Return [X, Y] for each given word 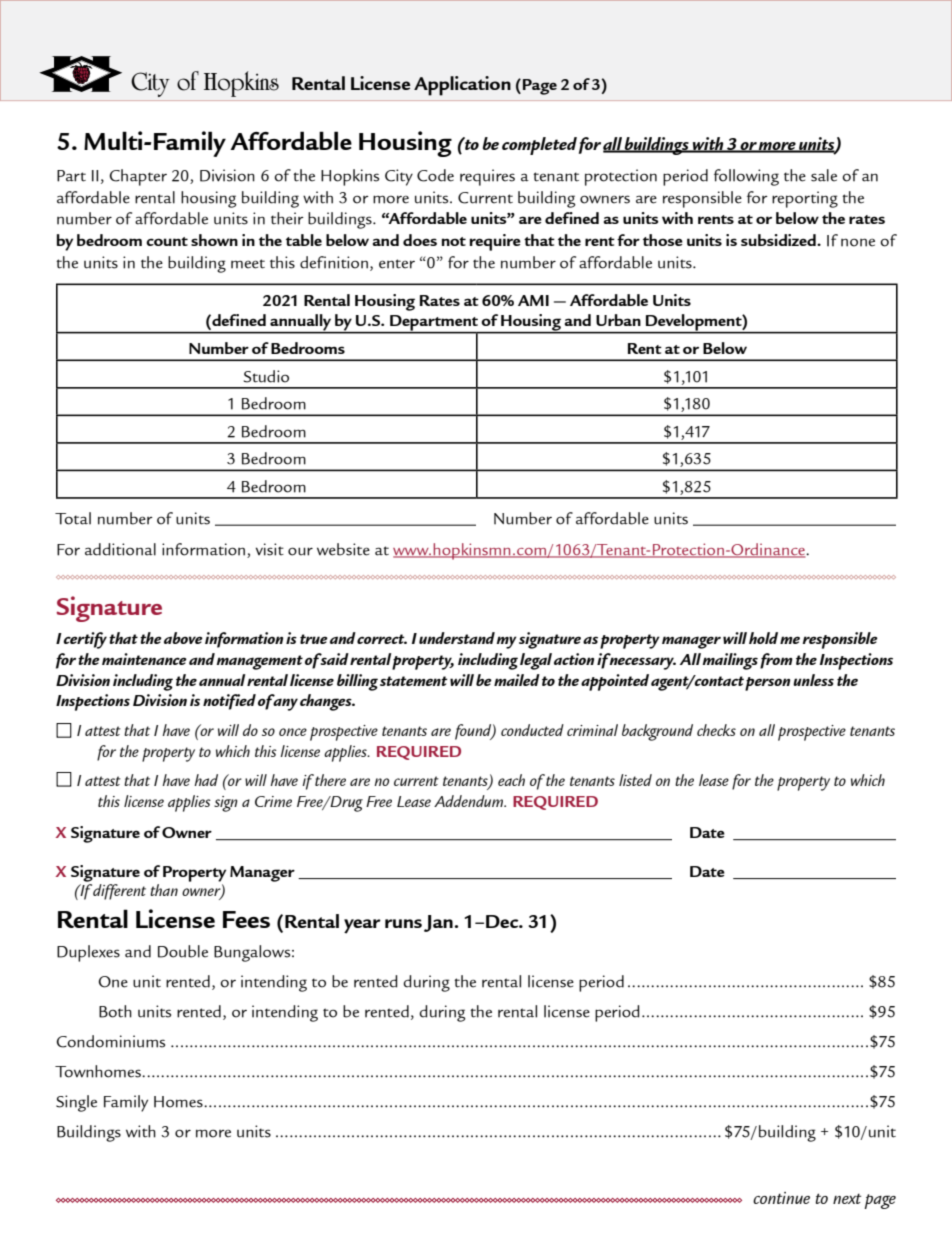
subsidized [779, 240]
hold [763, 638]
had [206, 780]
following [746, 177]
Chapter [138, 177]
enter [397, 264]
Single [76, 1103]
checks [716, 730]
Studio [266, 376]
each [511, 780]
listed [635, 780]
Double [183, 951]
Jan [439, 923]
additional [120, 549]
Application [462, 86]
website [343, 549]
